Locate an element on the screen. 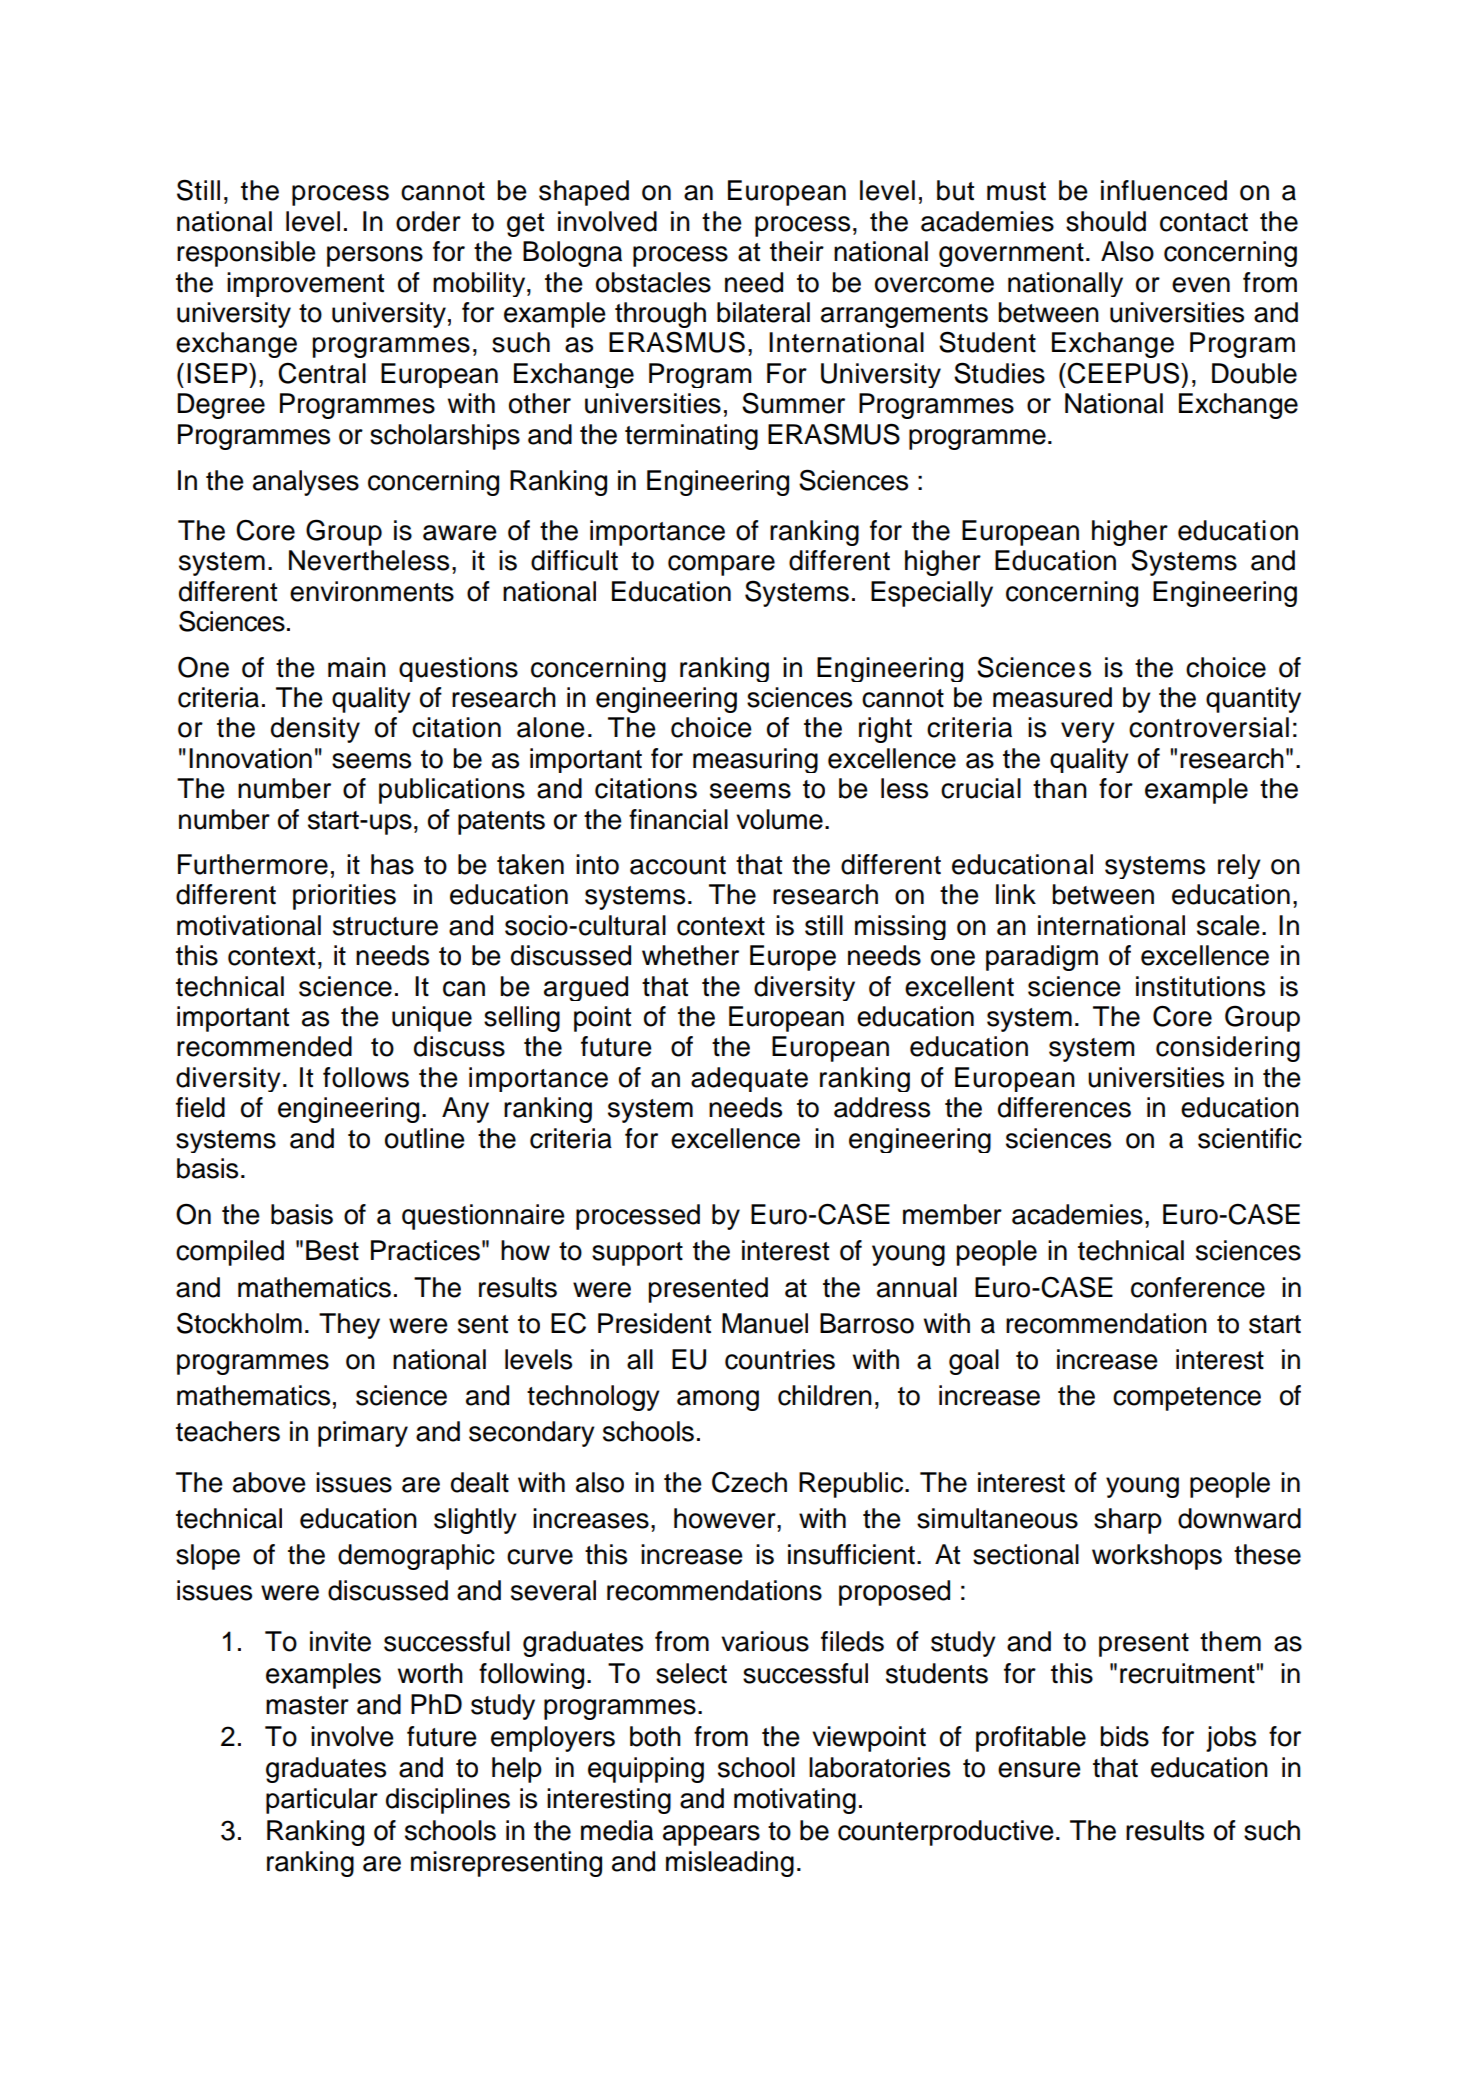 This screenshot has width=1478, height=2090. primary is located at coordinates (363, 1434).
